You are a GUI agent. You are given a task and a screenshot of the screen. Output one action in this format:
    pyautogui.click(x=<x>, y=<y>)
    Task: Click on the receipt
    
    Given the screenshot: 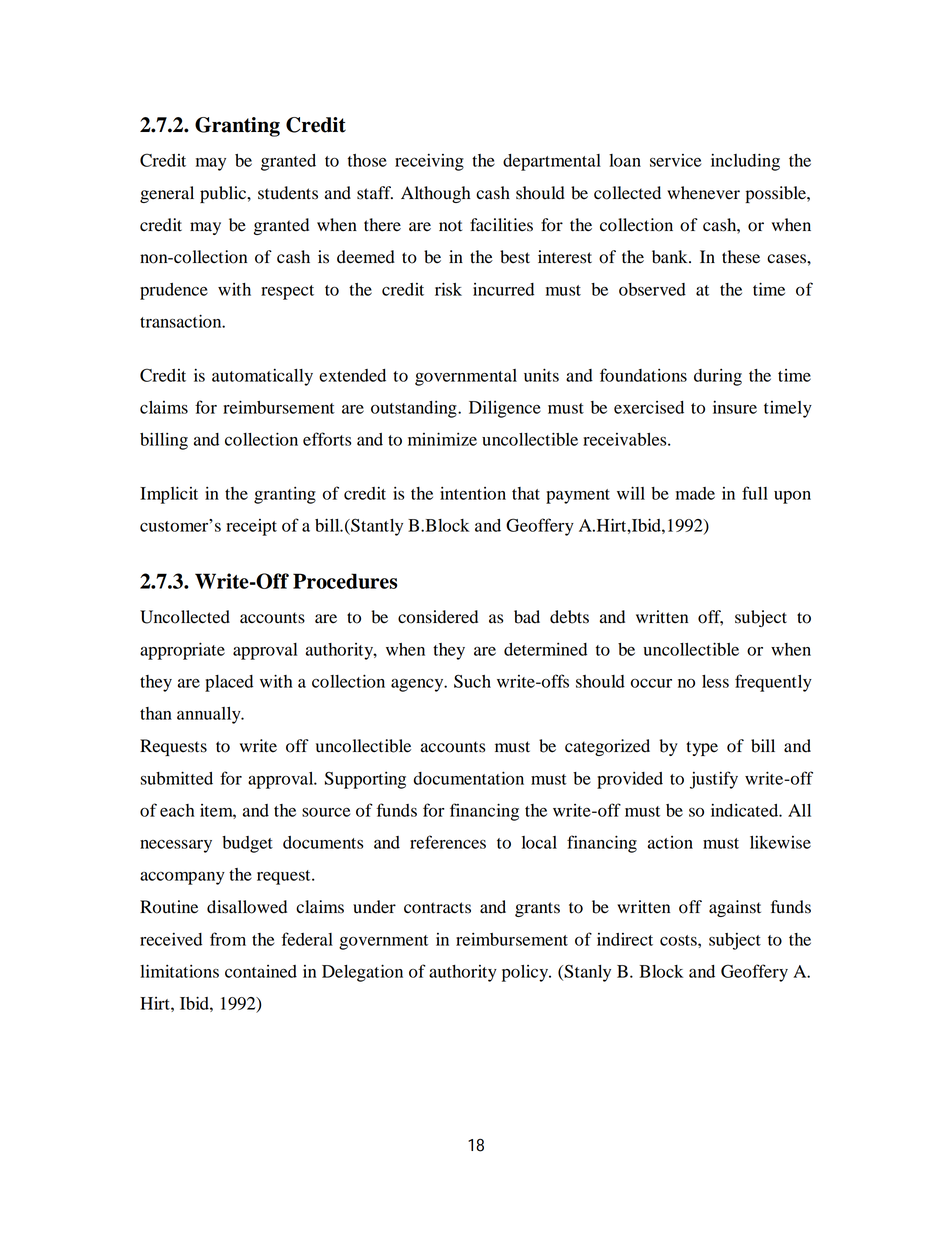 What is the action you would take?
    pyautogui.click(x=251, y=527)
